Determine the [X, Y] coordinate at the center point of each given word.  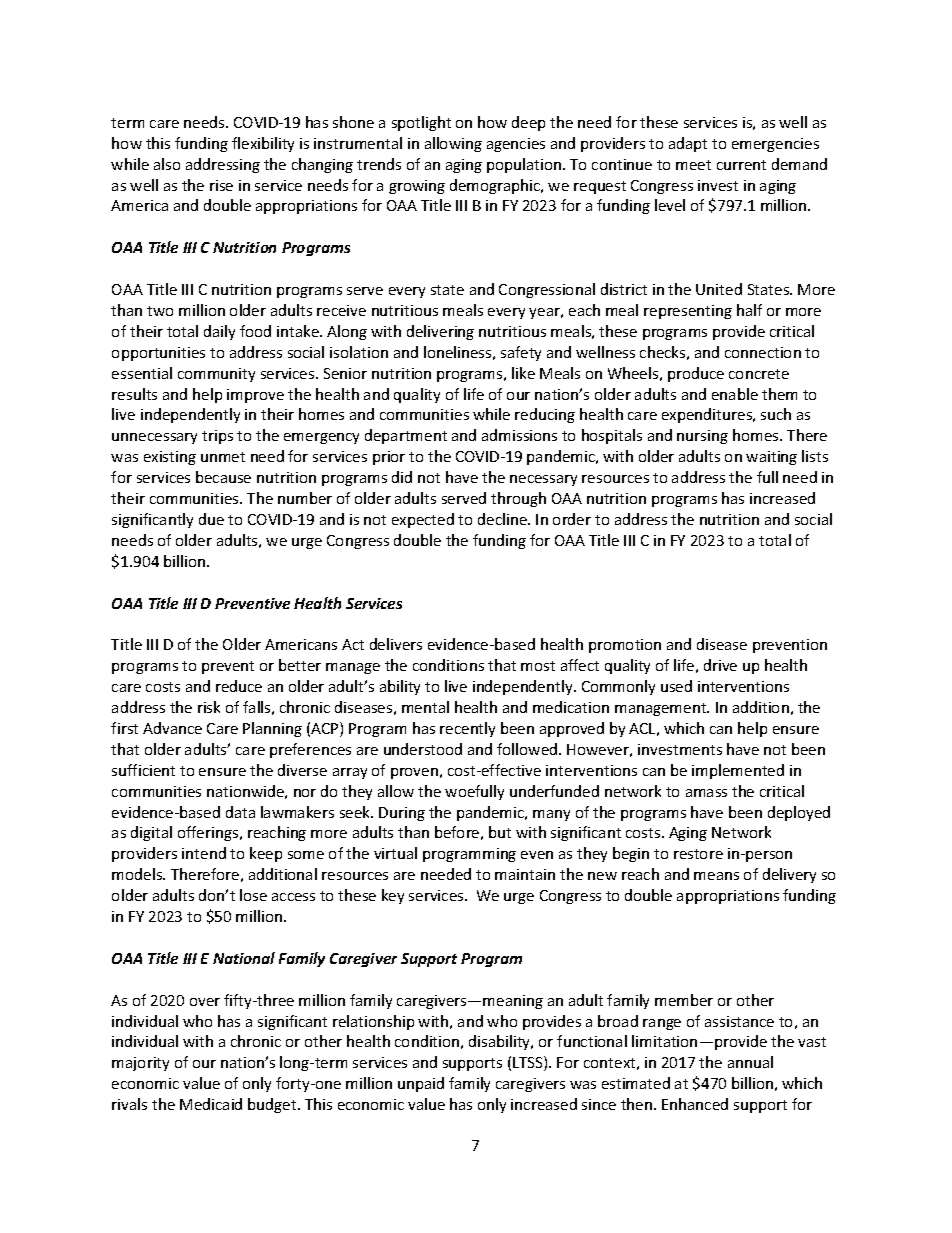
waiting [771, 458]
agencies [516, 145]
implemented [738, 771]
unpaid [421, 1084]
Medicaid [211, 1104]
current [741, 165]
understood [423, 749]
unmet [223, 457]
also [167, 164]
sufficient [143, 770]
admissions [519, 435]
